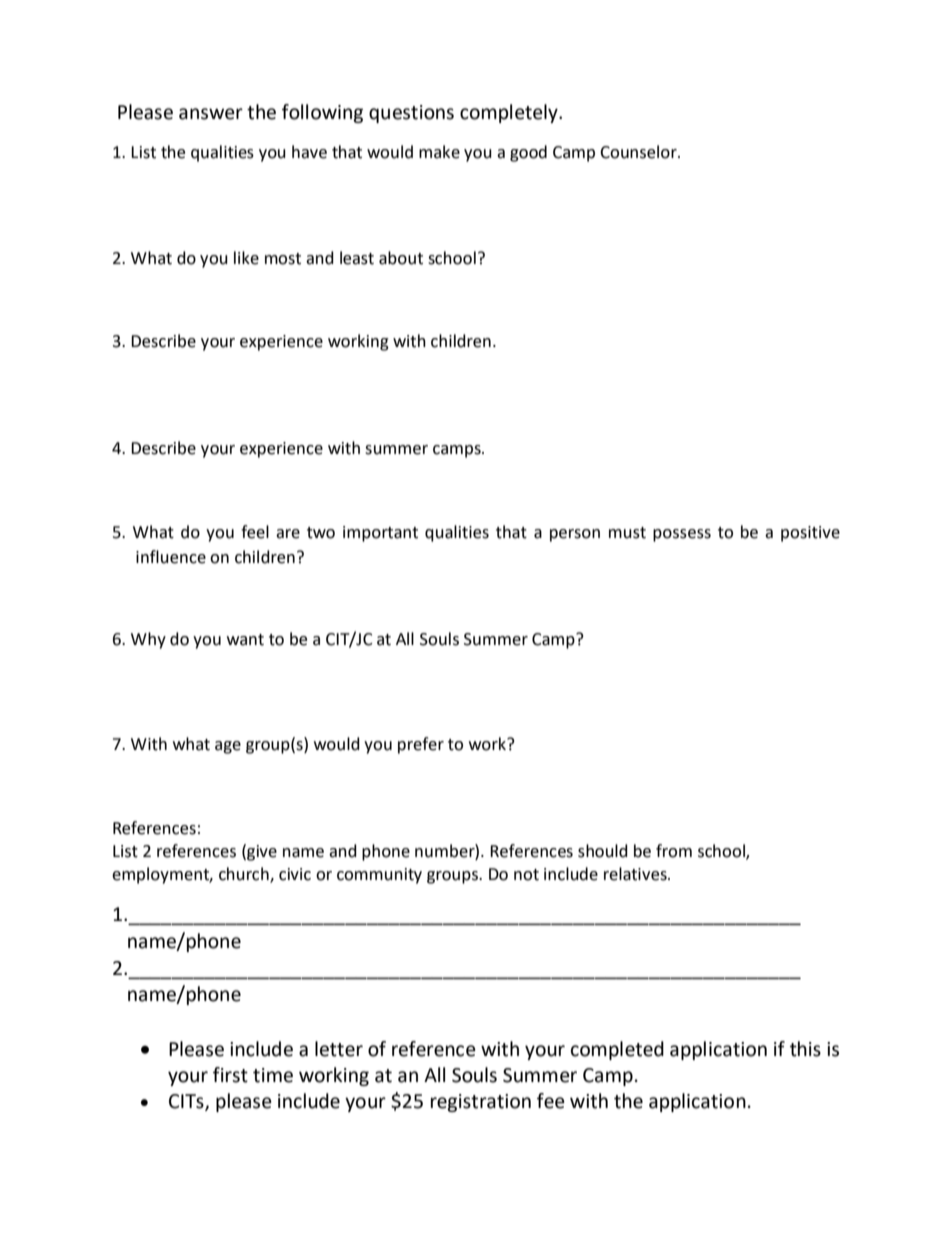 Image resolution: width=952 pixels, height=1233 pixels. Describe the element at coordinates (439, 152) in the page. I see `make` at that location.
